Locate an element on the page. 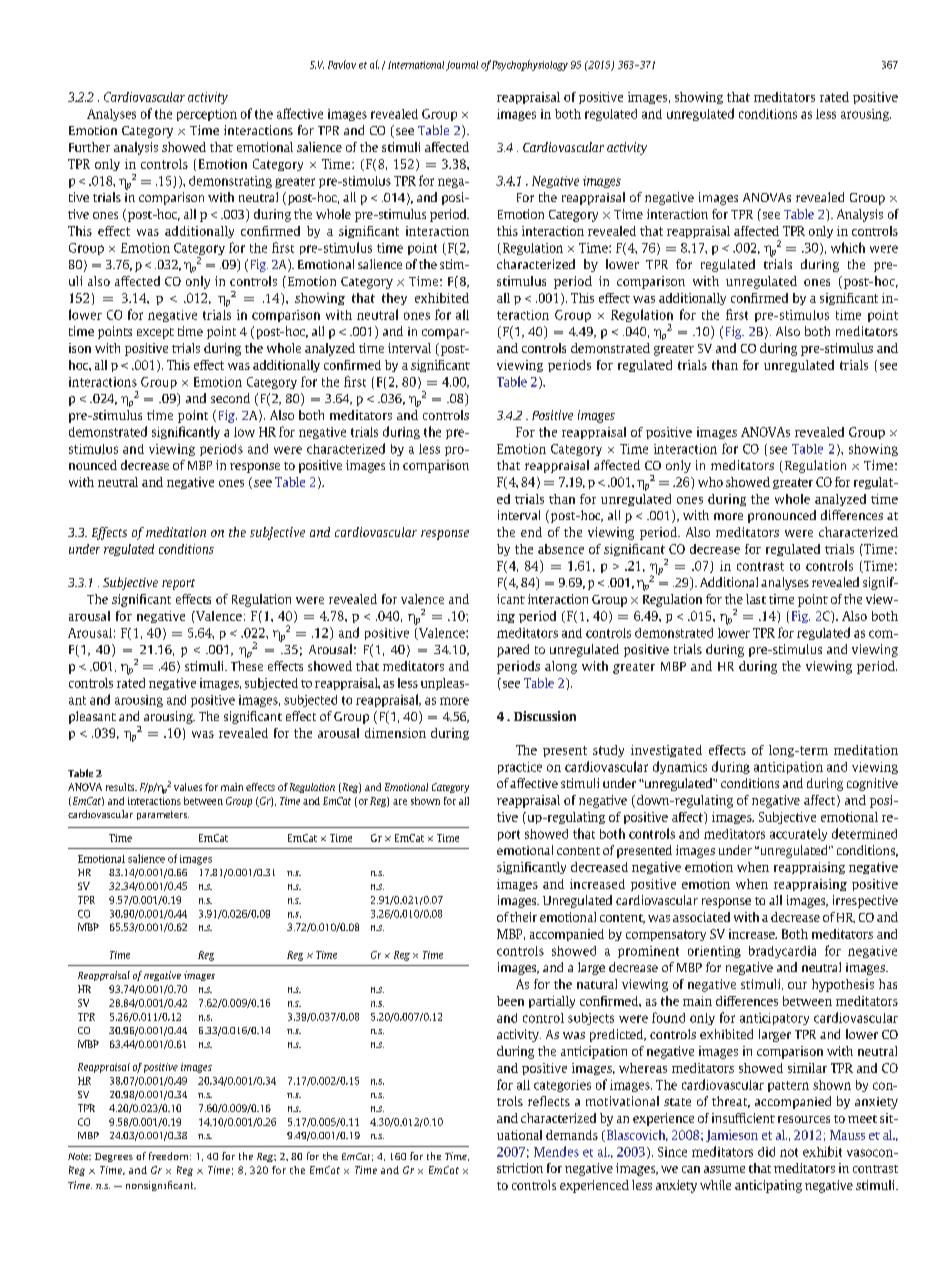 The image size is (952, 1270). last is located at coordinates (756, 599).
